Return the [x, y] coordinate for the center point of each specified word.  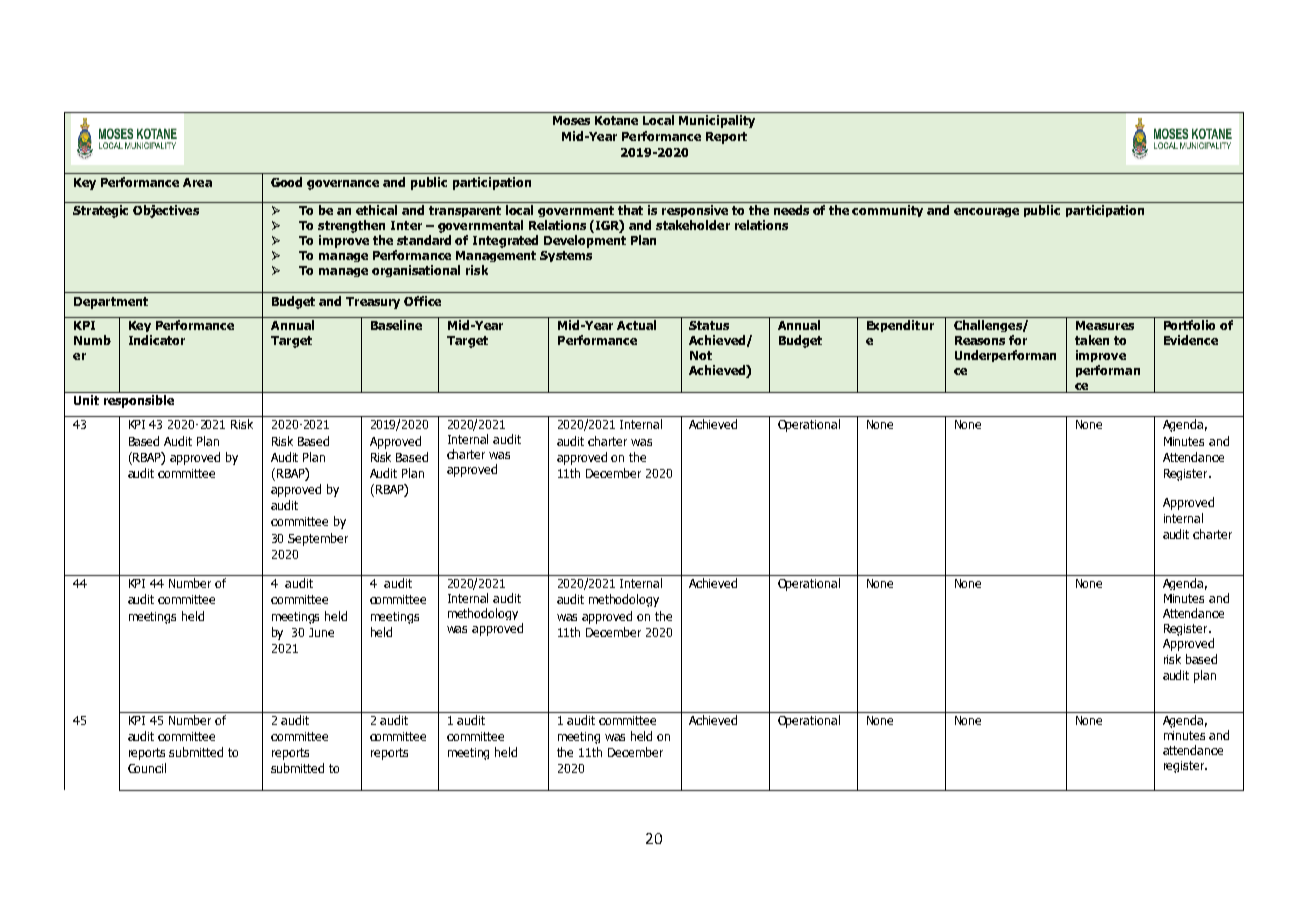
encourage [986, 212]
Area [197, 182]
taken [1092, 340]
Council [147, 768]
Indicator [157, 340]
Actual [636, 325]
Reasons [980, 340]
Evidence [1191, 340]
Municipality [717, 121]
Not [701, 355]
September [318, 539]
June [321, 632]
